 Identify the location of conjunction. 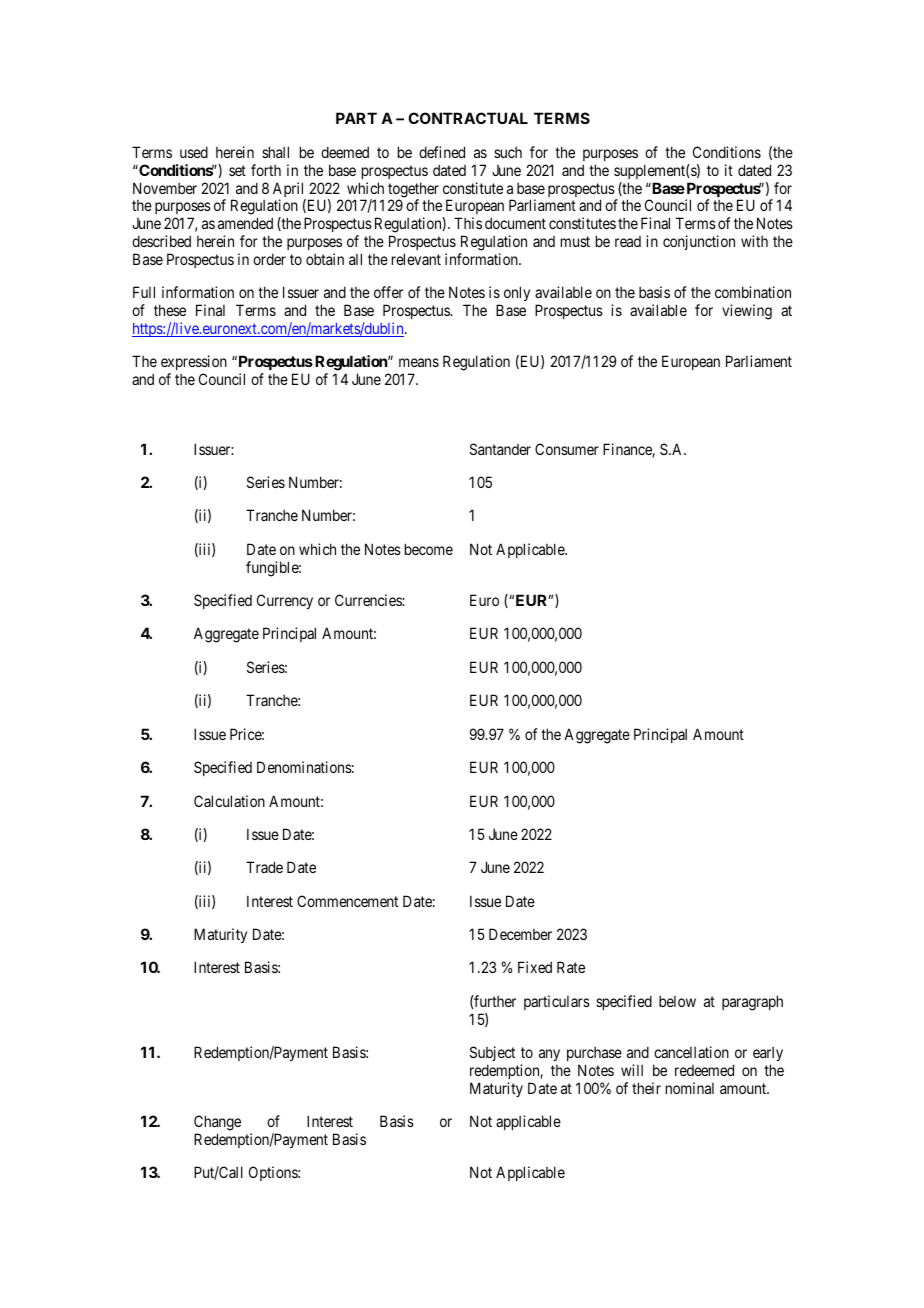
(699, 242).
